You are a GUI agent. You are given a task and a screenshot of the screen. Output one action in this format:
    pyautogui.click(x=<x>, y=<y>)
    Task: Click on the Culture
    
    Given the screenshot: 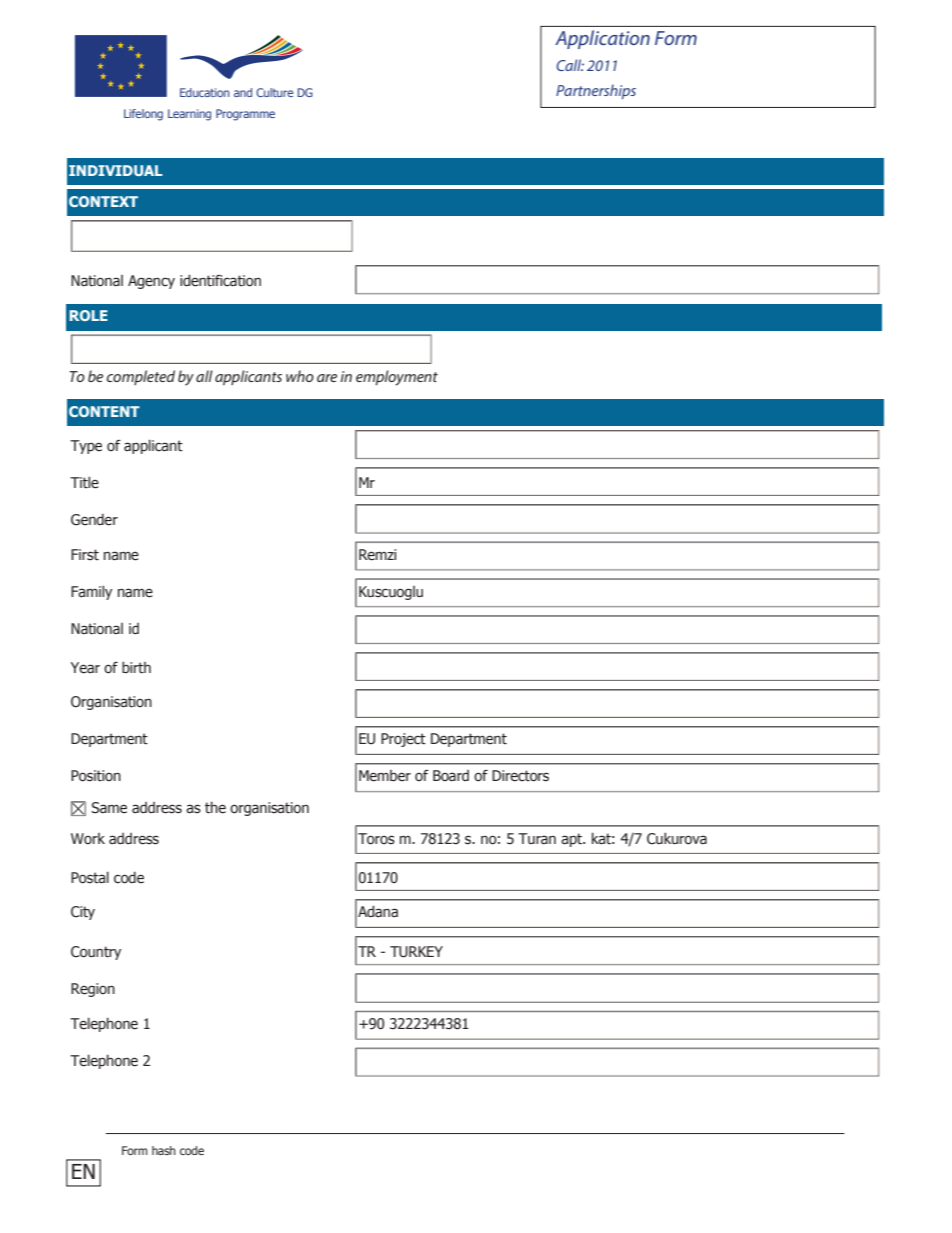 What is the action you would take?
    pyautogui.click(x=274, y=92)
